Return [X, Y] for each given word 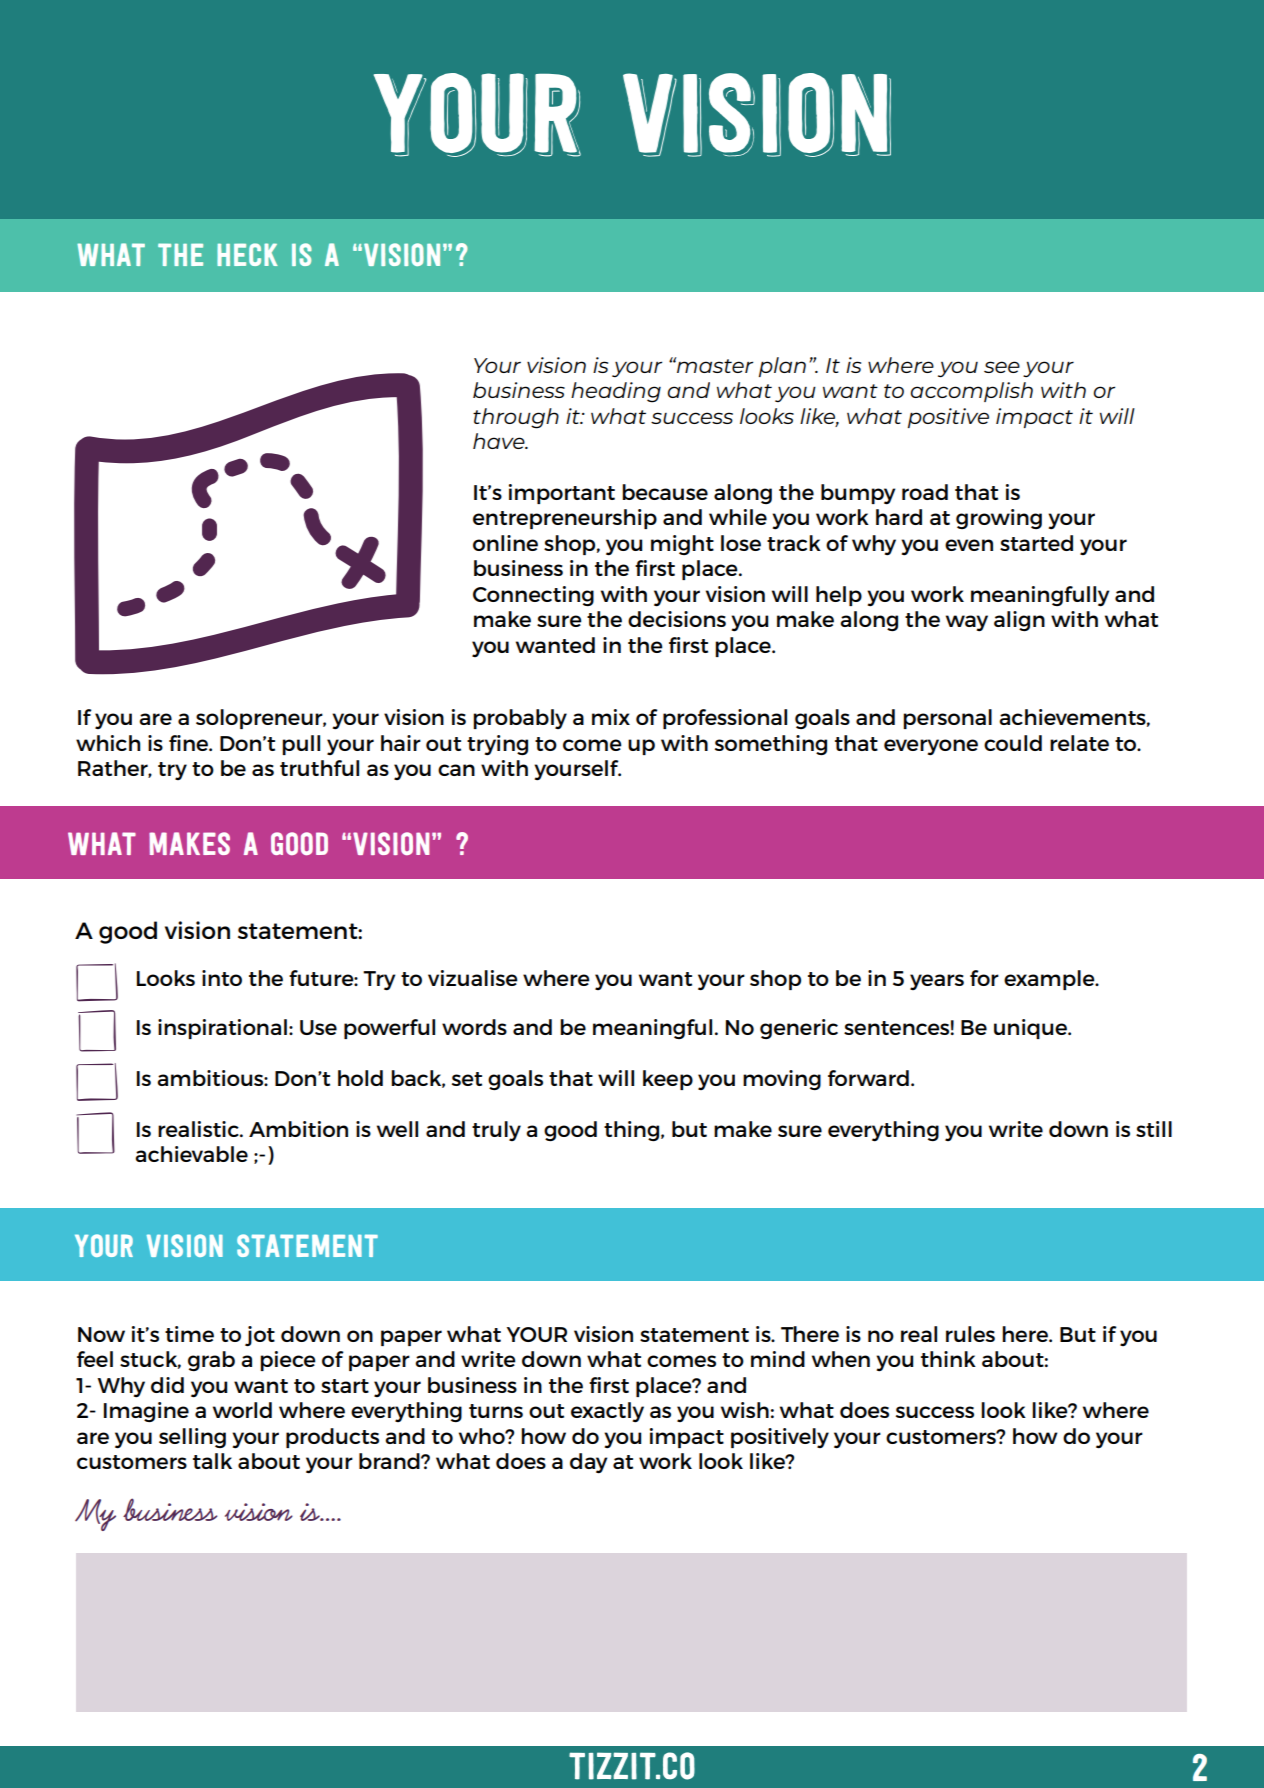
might [682, 545]
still [1154, 1129]
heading [616, 392]
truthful [319, 768]
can [456, 770]
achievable [191, 1154]
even [969, 545]
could [1013, 743]
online [505, 543]
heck [247, 254]
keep [668, 1080]
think [948, 1359]
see [1002, 367]
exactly [607, 1412]
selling [192, 1438]
